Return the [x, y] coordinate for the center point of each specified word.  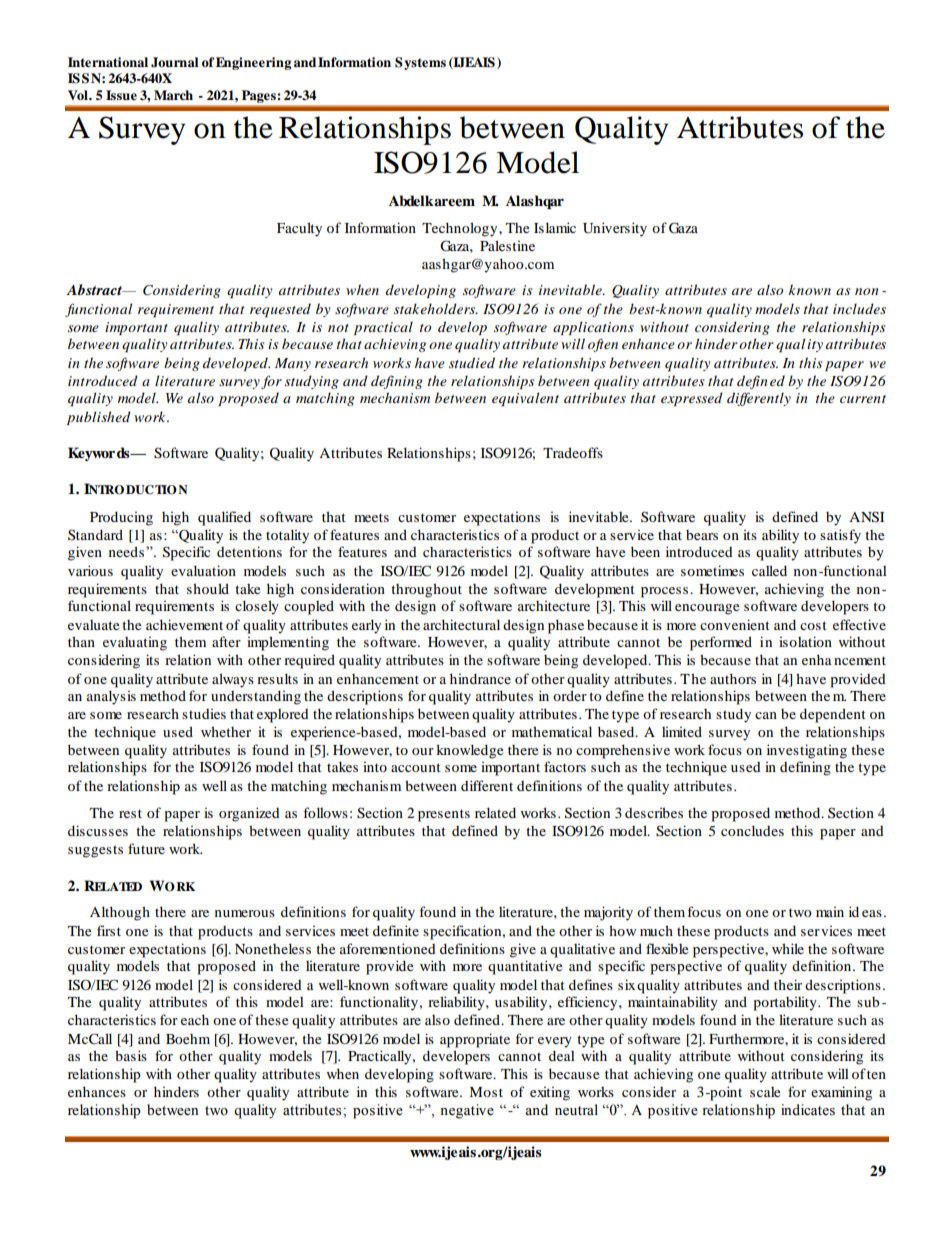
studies [204, 714]
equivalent [525, 399]
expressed [692, 399]
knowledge [469, 751]
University [615, 229]
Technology [461, 229]
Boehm [188, 1039]
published [99, 418]
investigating [807, 751]
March [173, 95]
